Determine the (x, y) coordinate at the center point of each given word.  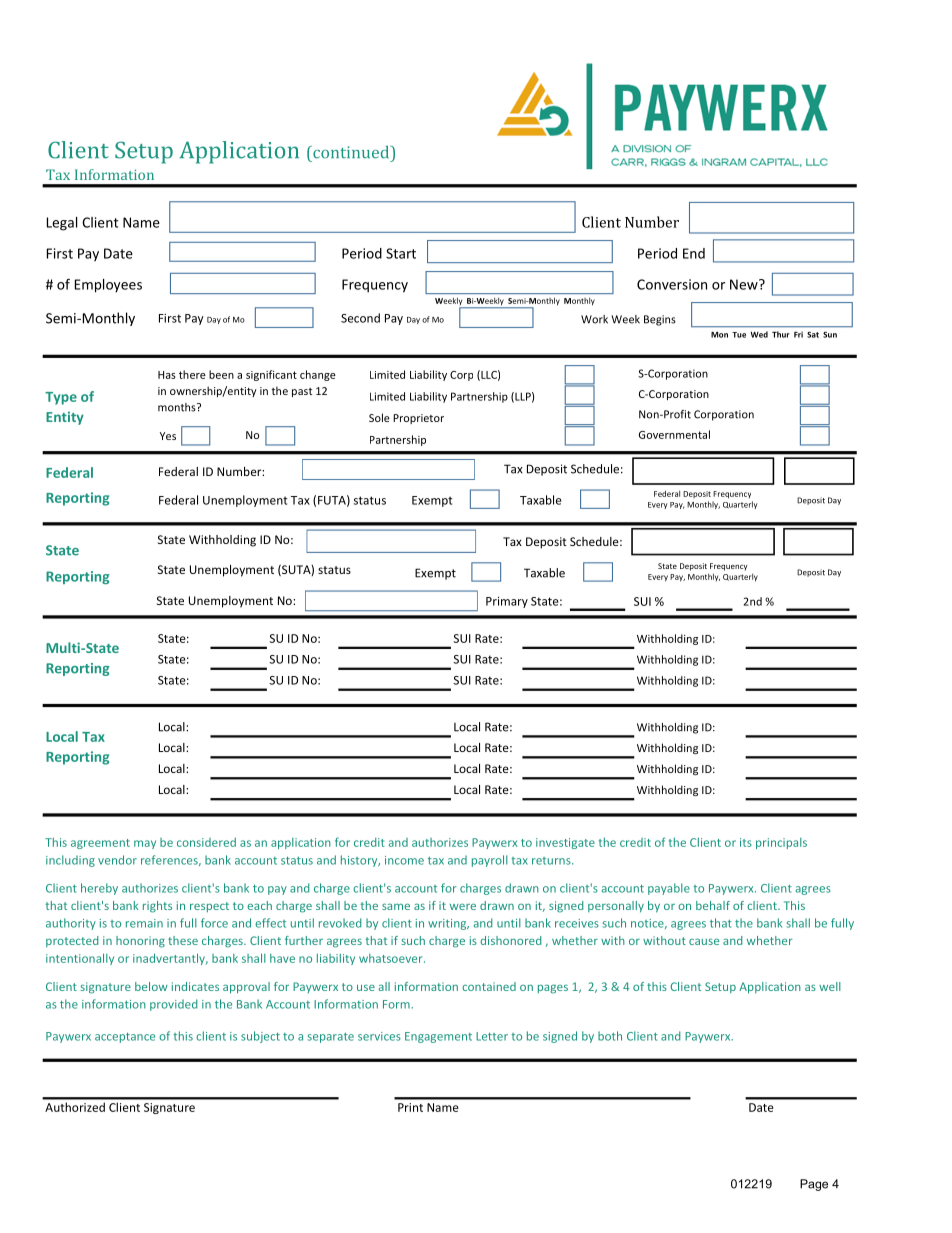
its (746, 842)
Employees (108, 286)
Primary (507, 602)
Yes (168, 436)
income (404, 860)
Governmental (674, 434)
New (745, 284)
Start (401, 253)
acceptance (125, 1037)
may (145, 844)
